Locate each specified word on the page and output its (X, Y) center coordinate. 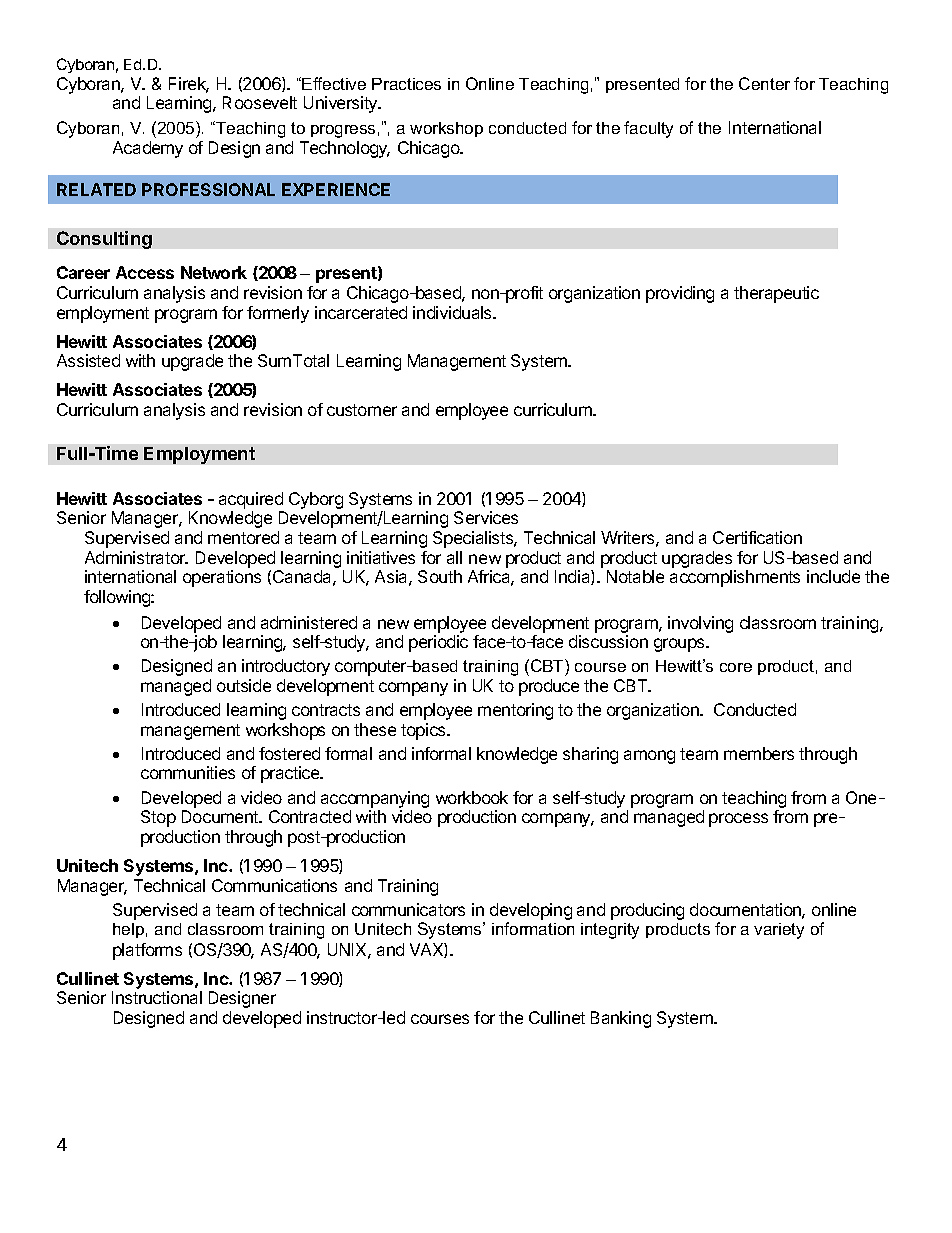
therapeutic (776, 294)
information (533, 928)
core (736, 667)
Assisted (88, 360)
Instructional (157, 997)
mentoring (515, 711)
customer (362, 410)
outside (244, 685)
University (342, 104)
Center (764, 83)
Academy (148, 149)
